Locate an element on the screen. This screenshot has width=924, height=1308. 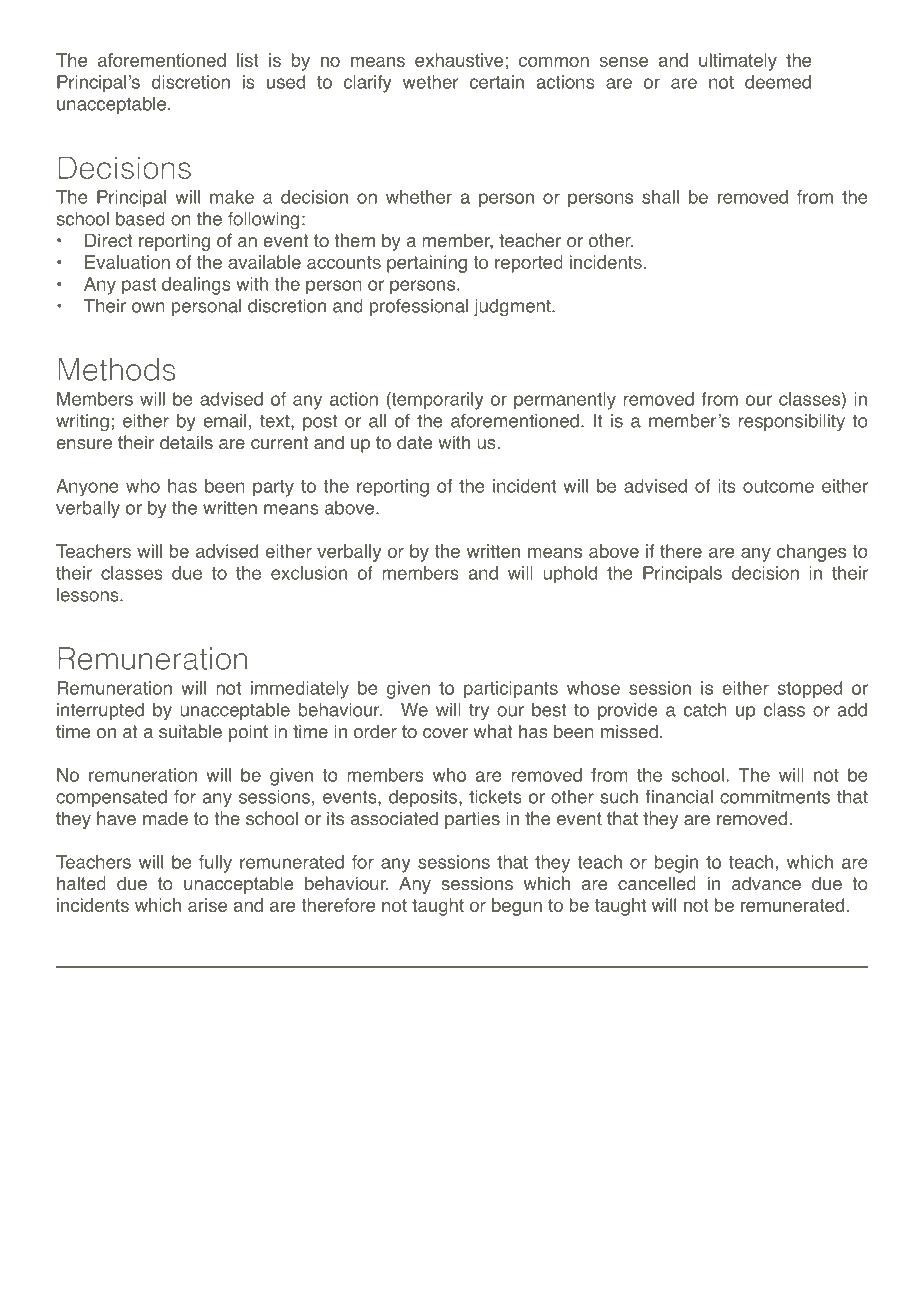
made is located at coordinates (165, 818).
